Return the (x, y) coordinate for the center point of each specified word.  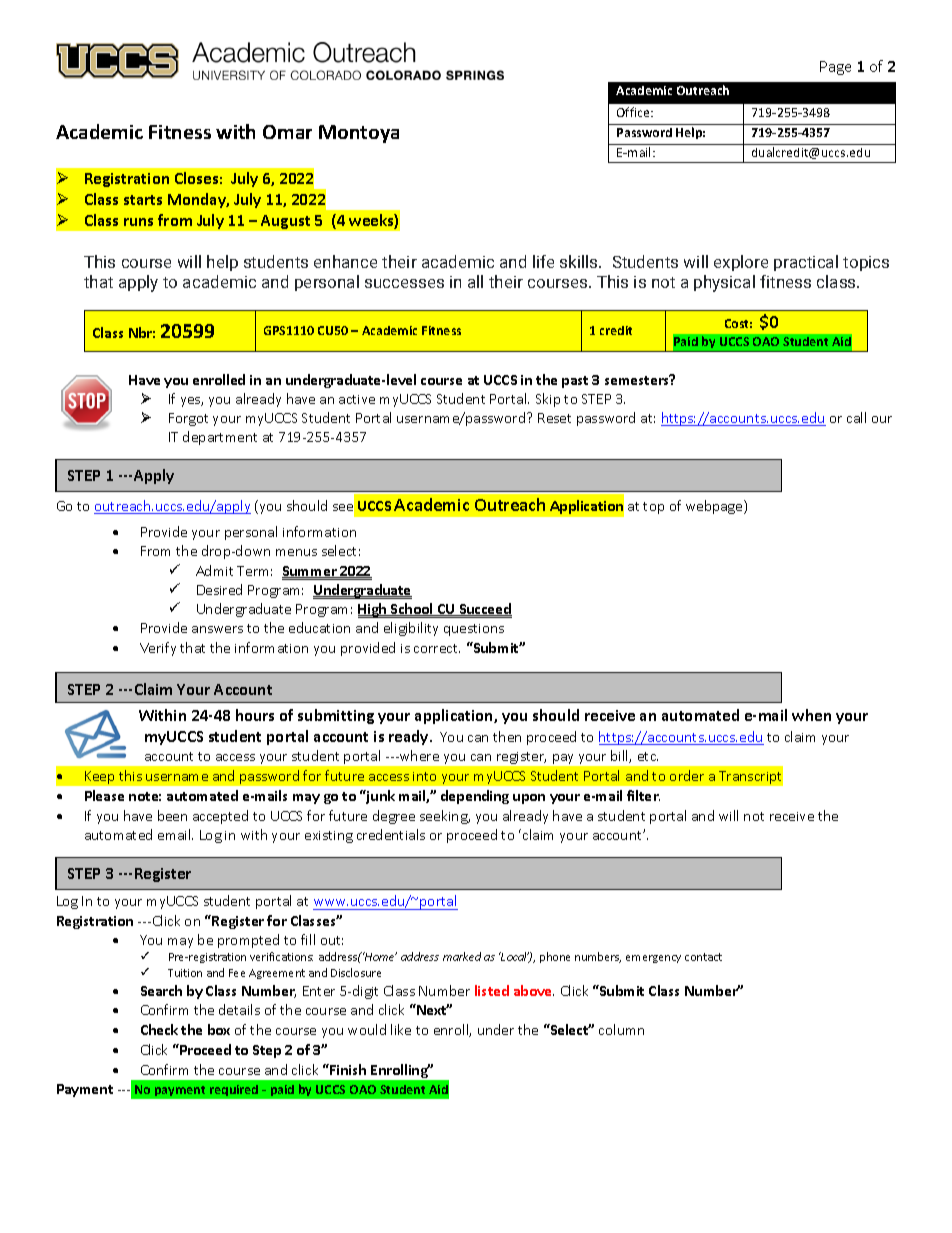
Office (634, 112)
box (219, 1029)
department (220, 438)
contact (703, 957)
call (856, 417)
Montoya (359, 134)
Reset (554, 418)
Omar (287, 132)
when (811, 715)
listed (492, 990)
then (507, 736)
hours (255, 715)
